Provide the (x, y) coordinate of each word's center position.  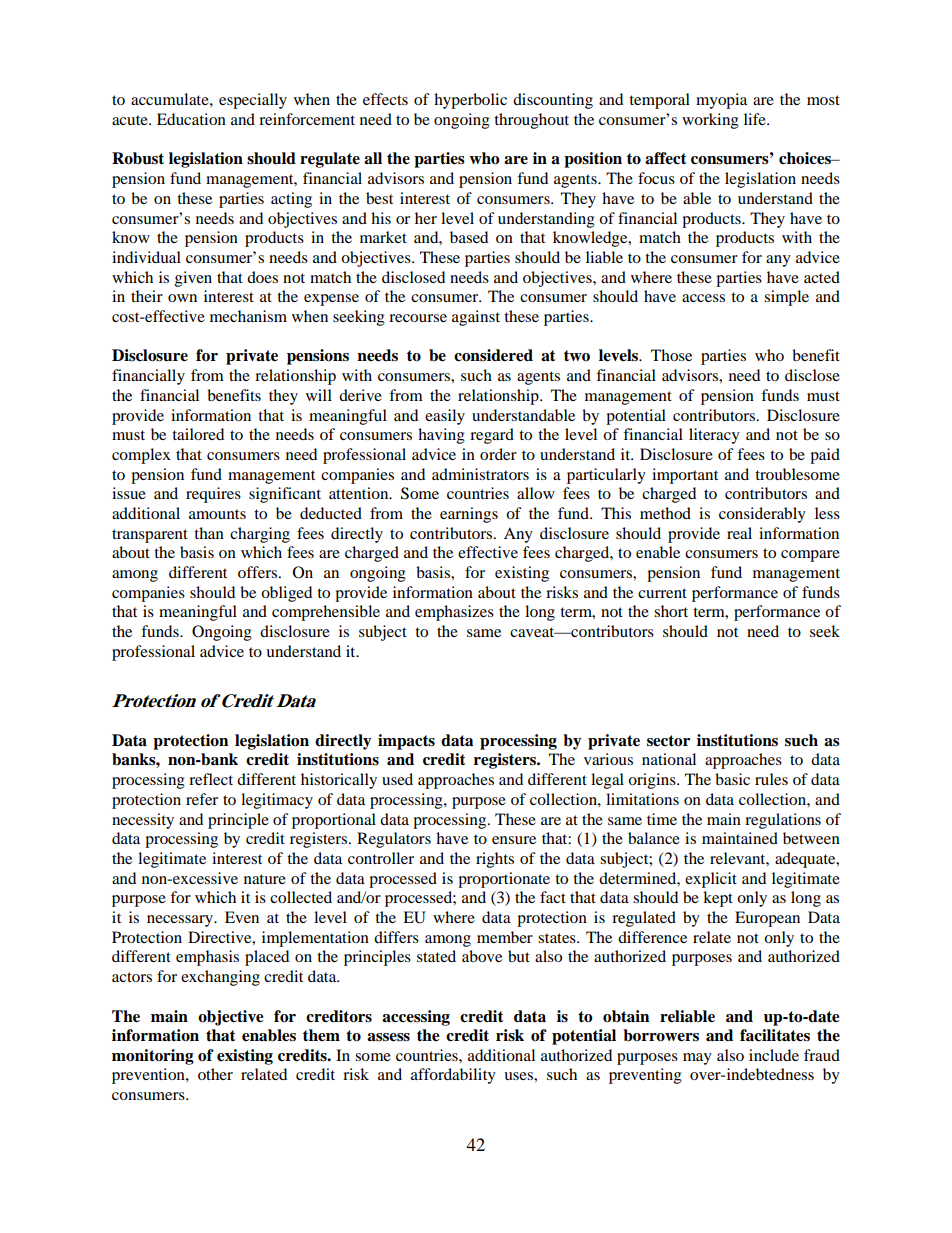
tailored (198, 434)
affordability (453, 1076)
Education (191, 119)
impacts (406, 742)
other (215, 1074)
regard (492, 436)
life (756, 119)
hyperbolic (470, 101)
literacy (714, 436)
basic (732, 779)
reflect (211, 779)
